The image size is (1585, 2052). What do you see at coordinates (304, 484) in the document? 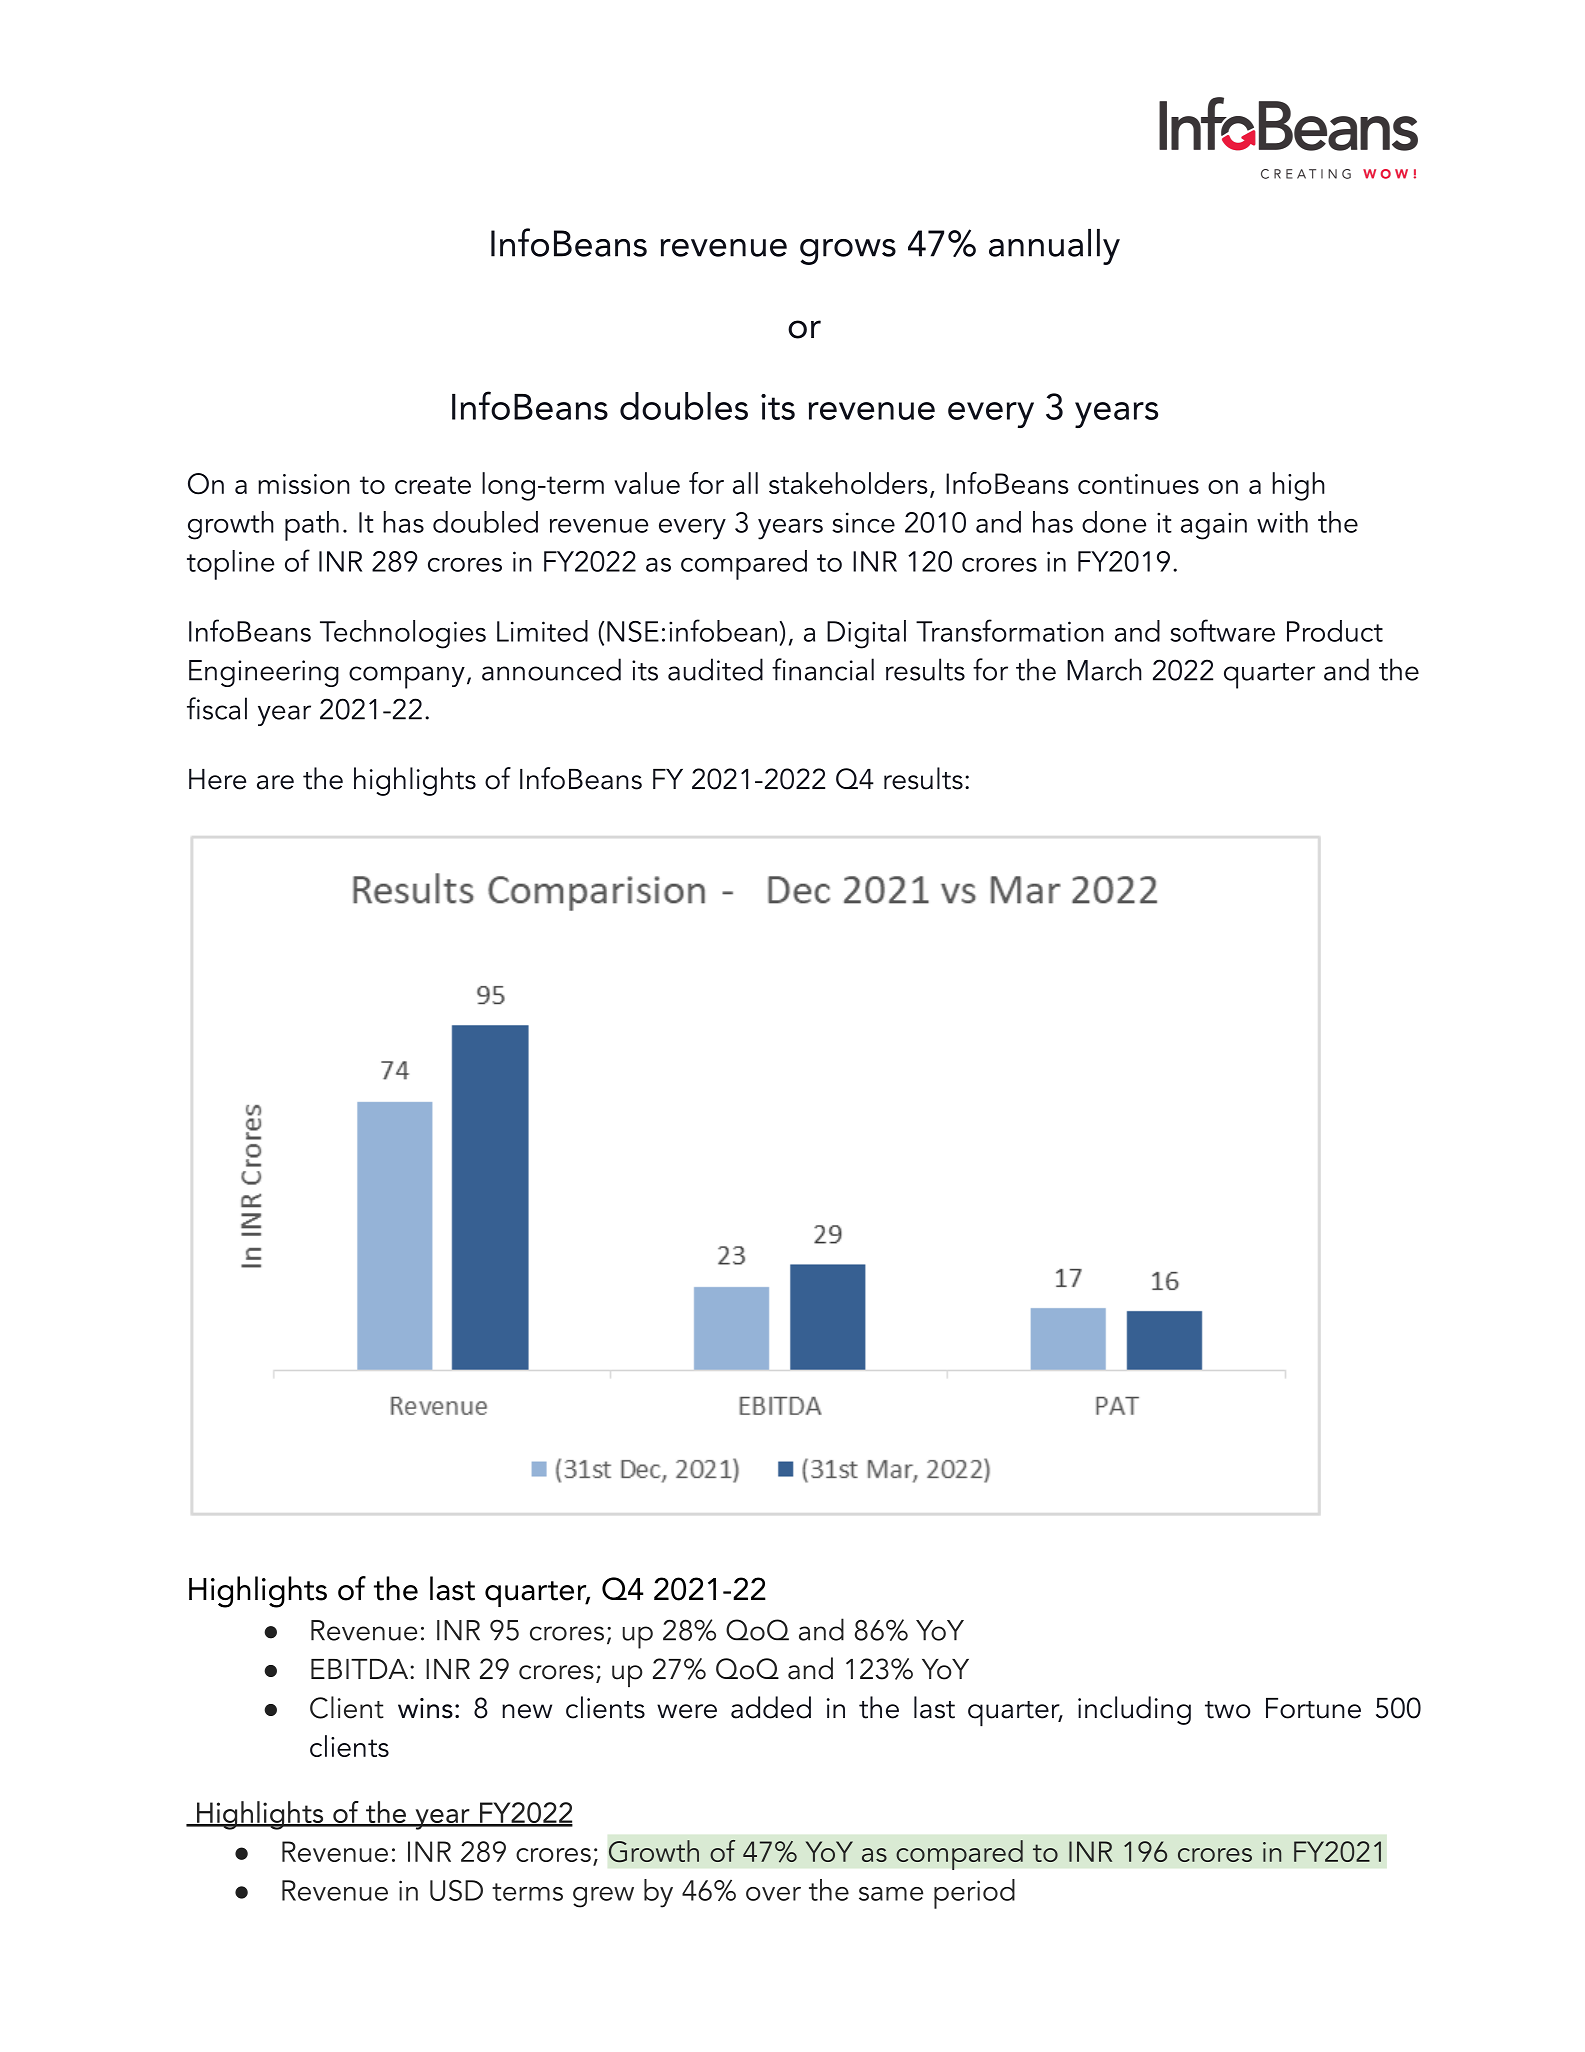
I see `mission` at bounding box center [304, 484].
